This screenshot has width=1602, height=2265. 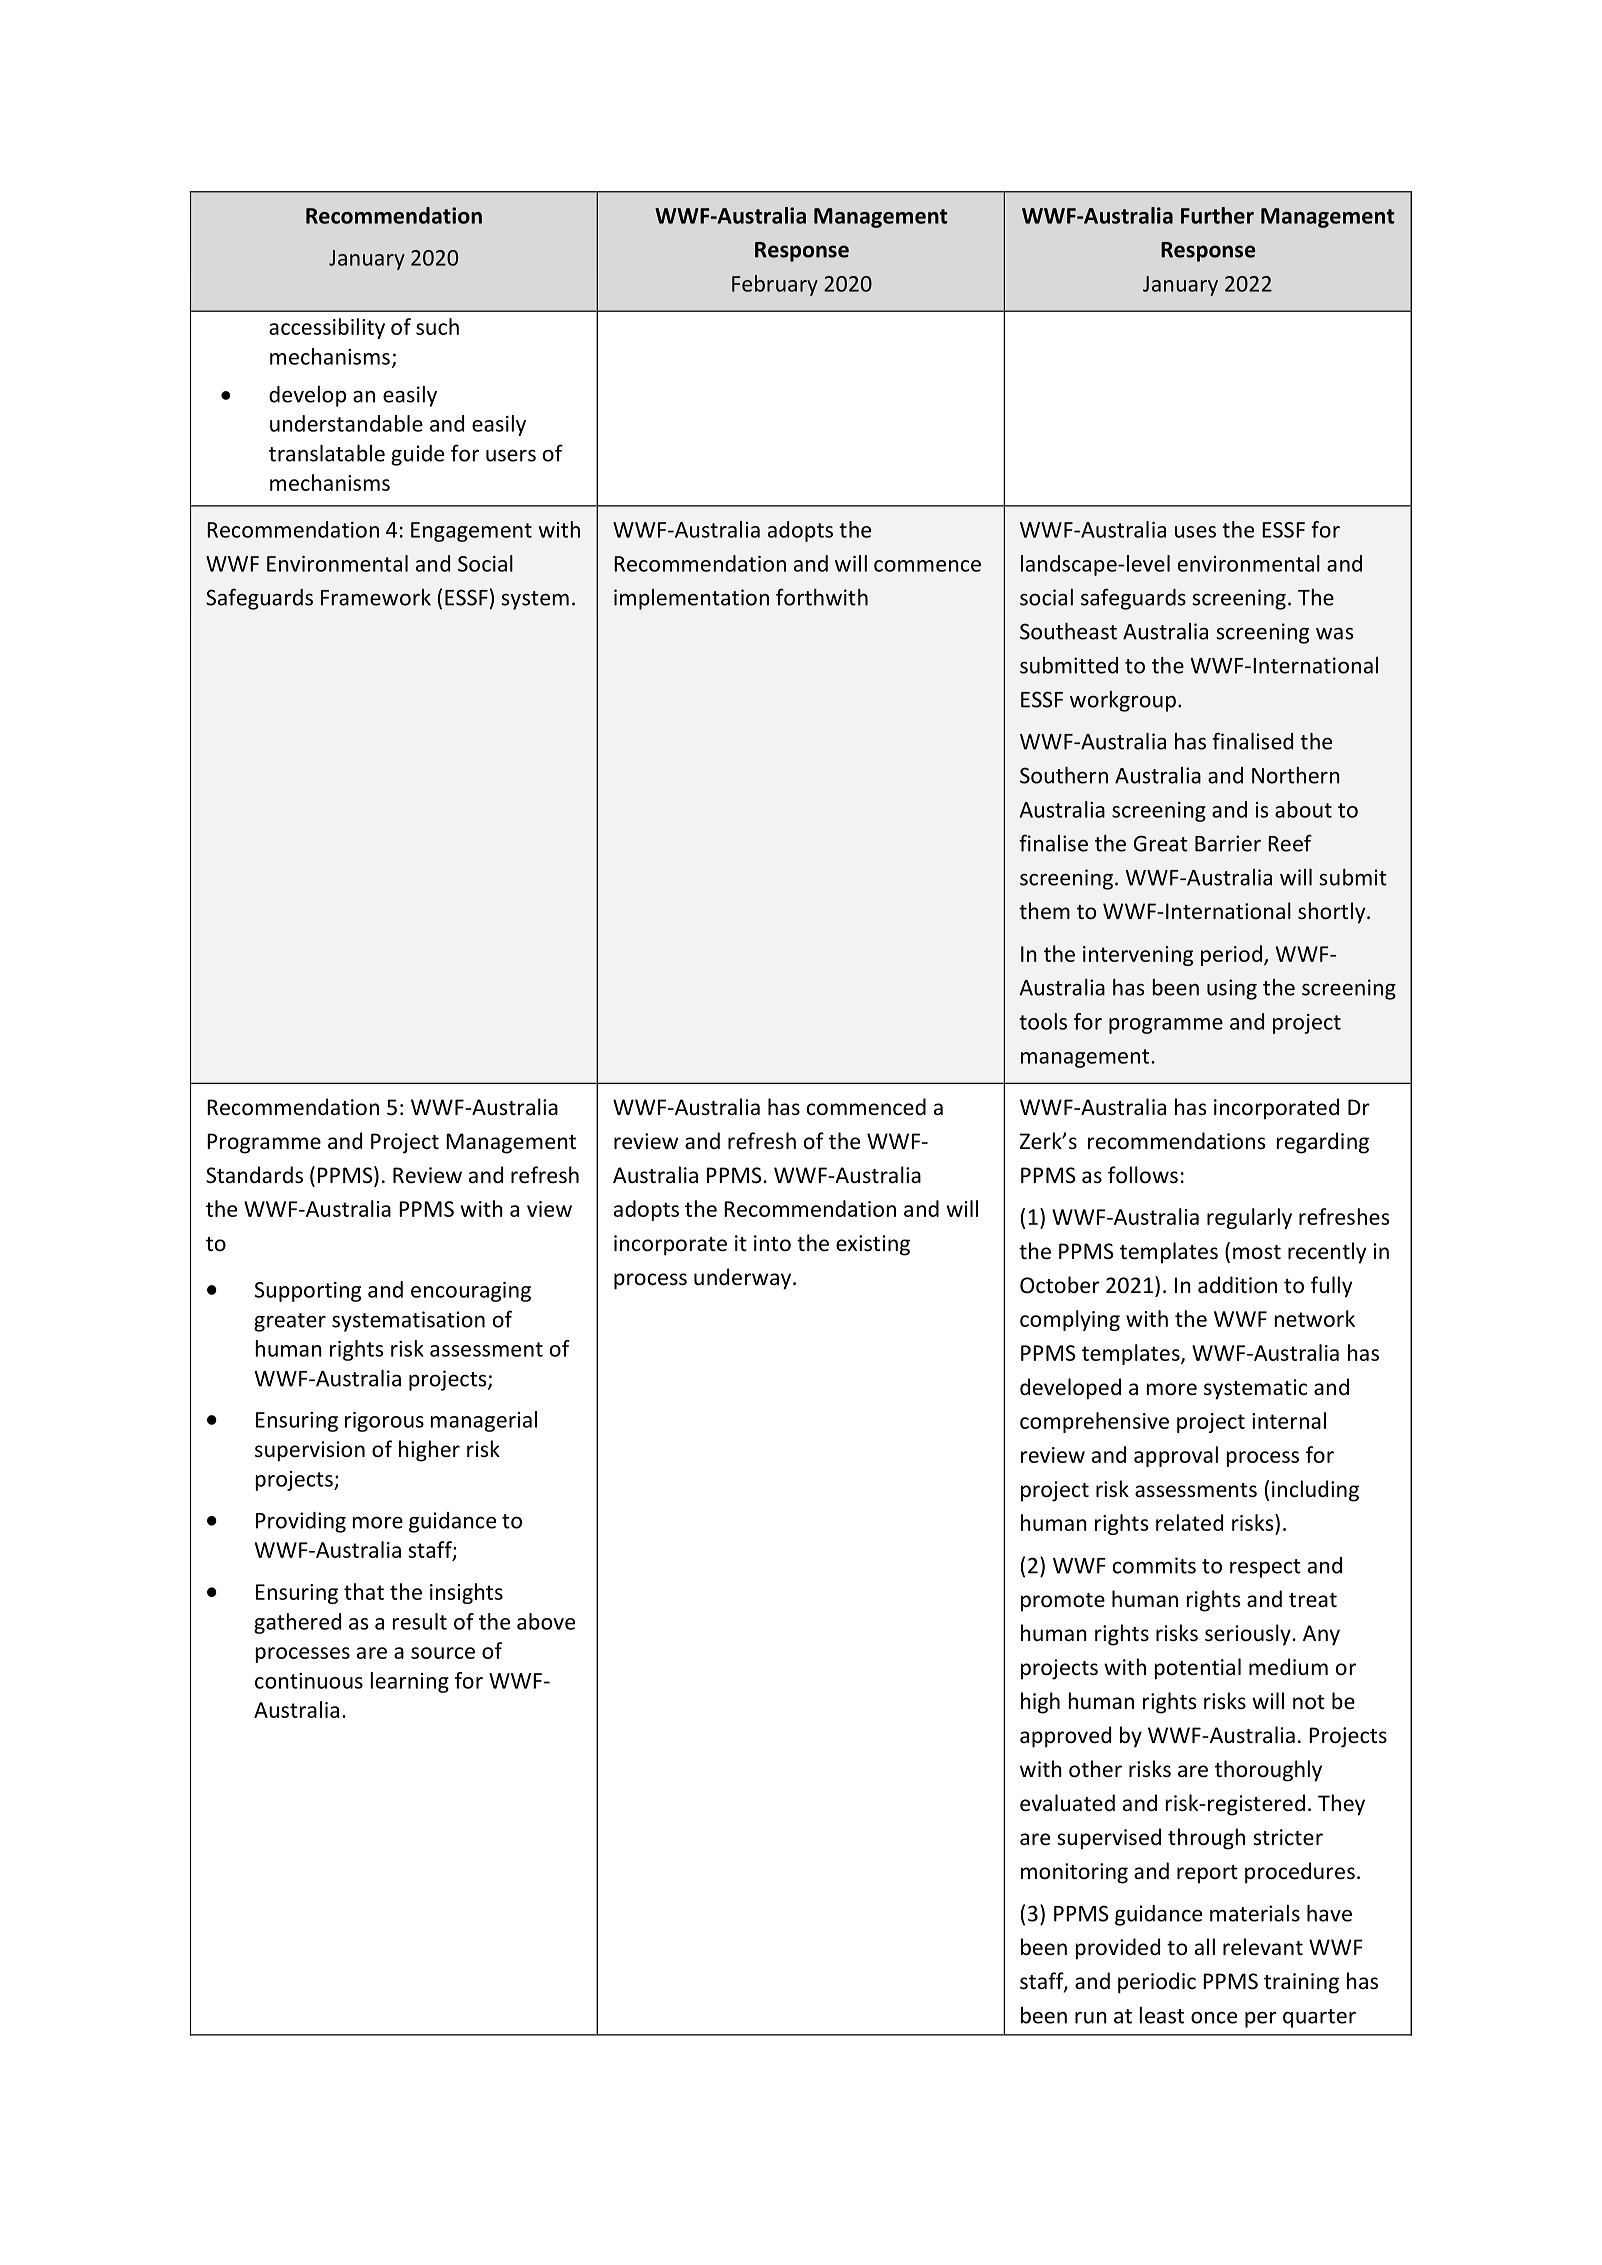 What do you see at coordinates (1205, 1946) in the screenshot?
I see `all` at bounding box center [1205, 1946].
